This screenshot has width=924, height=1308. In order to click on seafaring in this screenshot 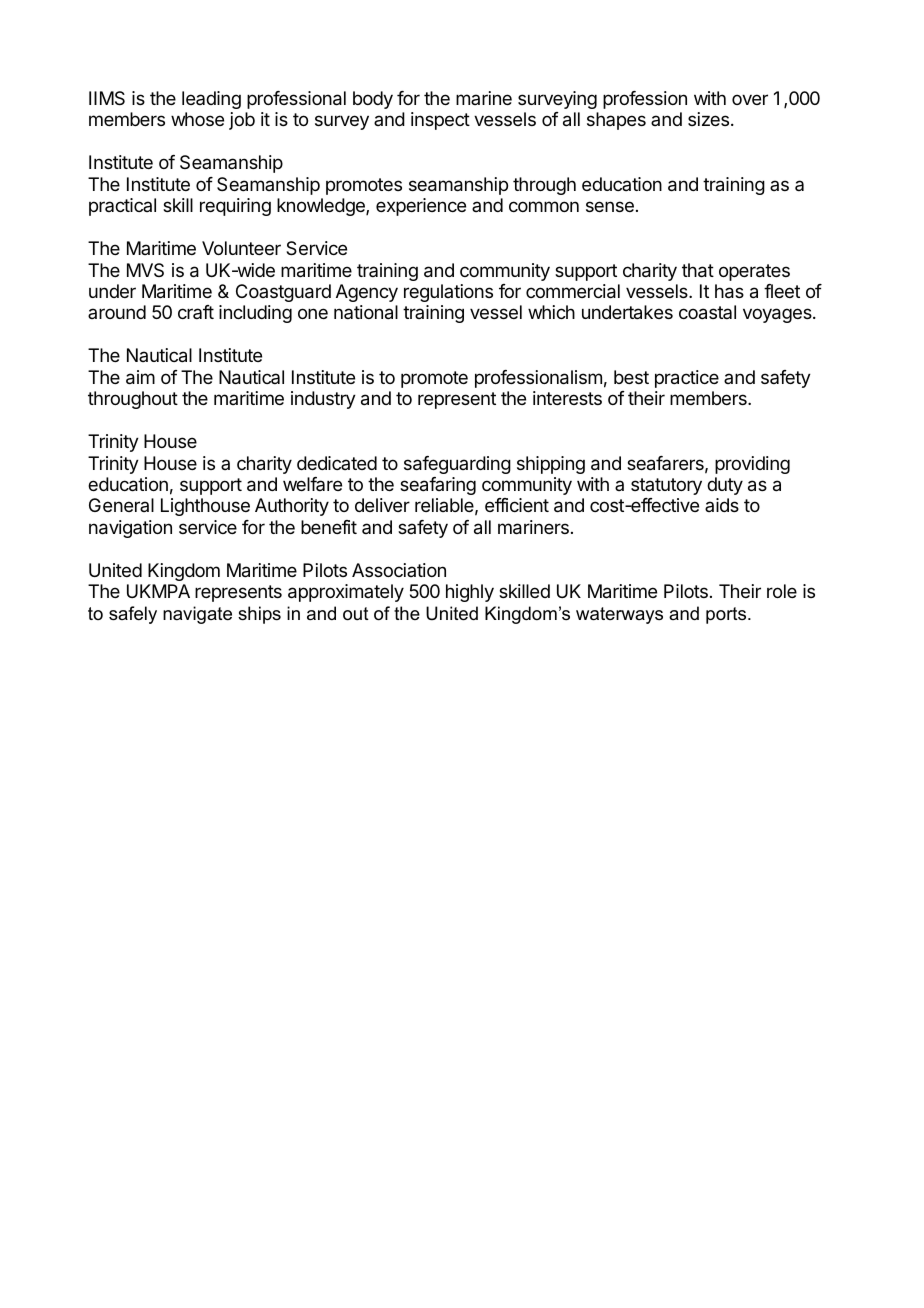, I will do `click(438, 486)`.
